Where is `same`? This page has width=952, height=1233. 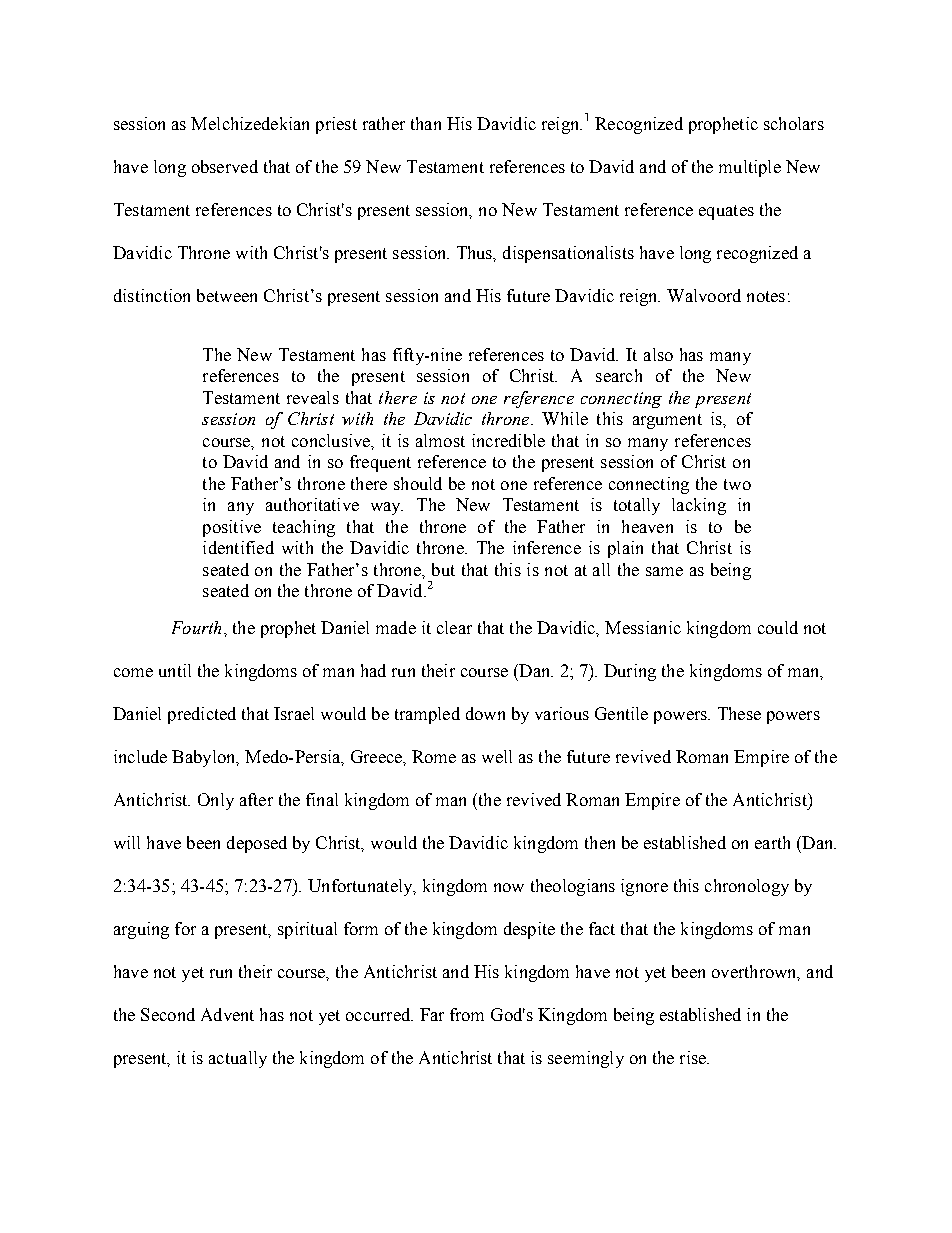
same is located at coordinates (664, 571).
